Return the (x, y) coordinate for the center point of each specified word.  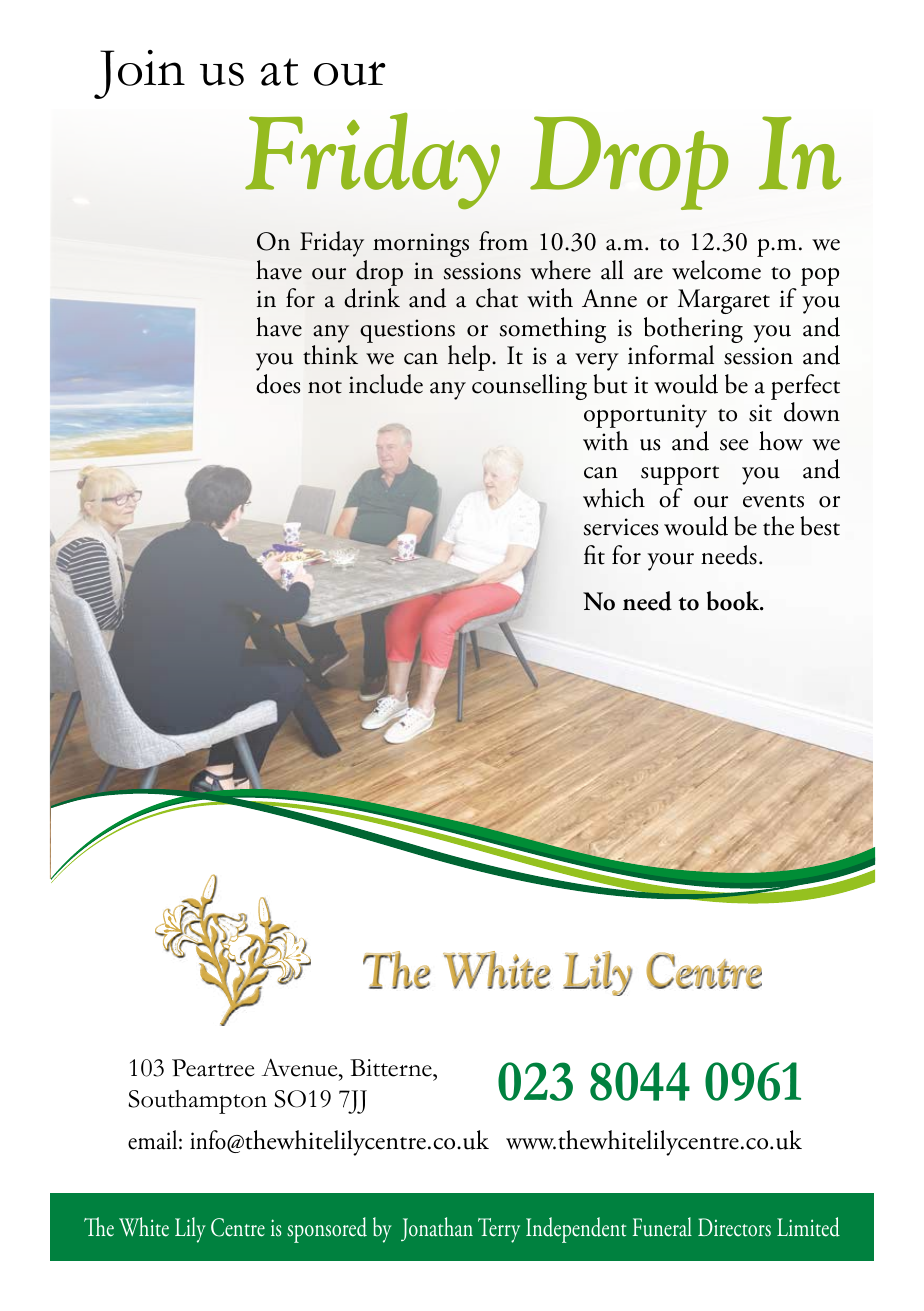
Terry (499, 1230)
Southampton (197, 1102)
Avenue (301, 1067)
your (670, 562)
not (325, 387)
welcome (716, 270)
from (503, 241)
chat (497, 298)
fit (594, 555)
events (773, 501)
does (278, 384)
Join (139, 74)
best (820, 526)
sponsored (327, 1230)
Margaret (724, 301)
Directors (734, 1227)
